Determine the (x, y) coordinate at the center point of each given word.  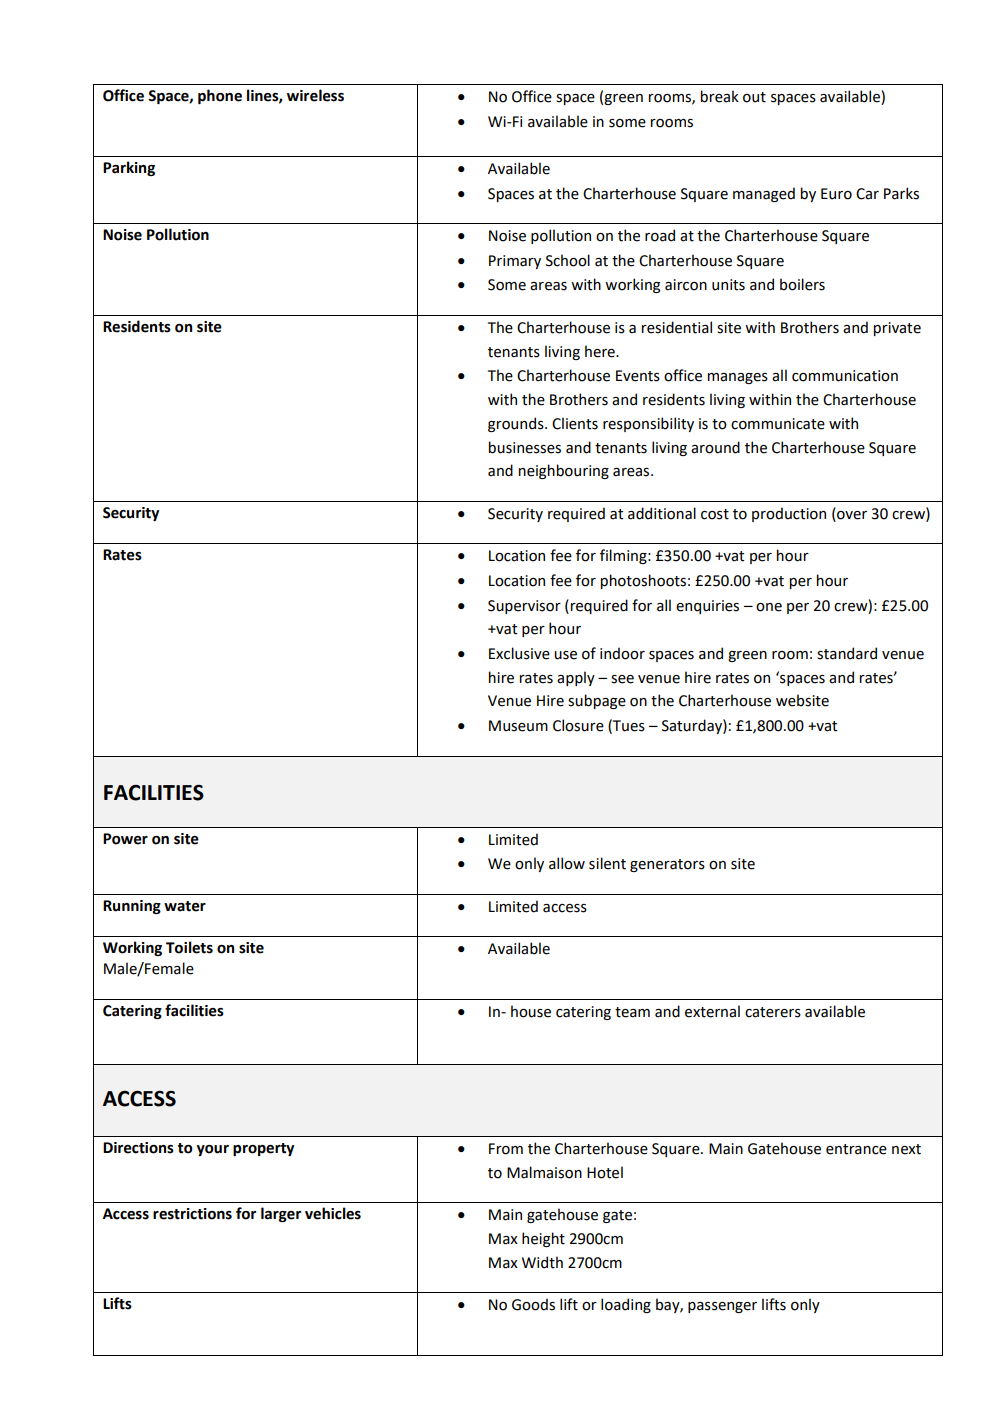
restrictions (192, 1214)
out (754, 97)
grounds (517, 424)
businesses (525, 447)
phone (220, 96)
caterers (773, 1012)
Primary (515, 262)
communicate (778, 424)
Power (125, 839)
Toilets (189, 947)
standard (847, 653)
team (632, 1012)
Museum (518, 726)
